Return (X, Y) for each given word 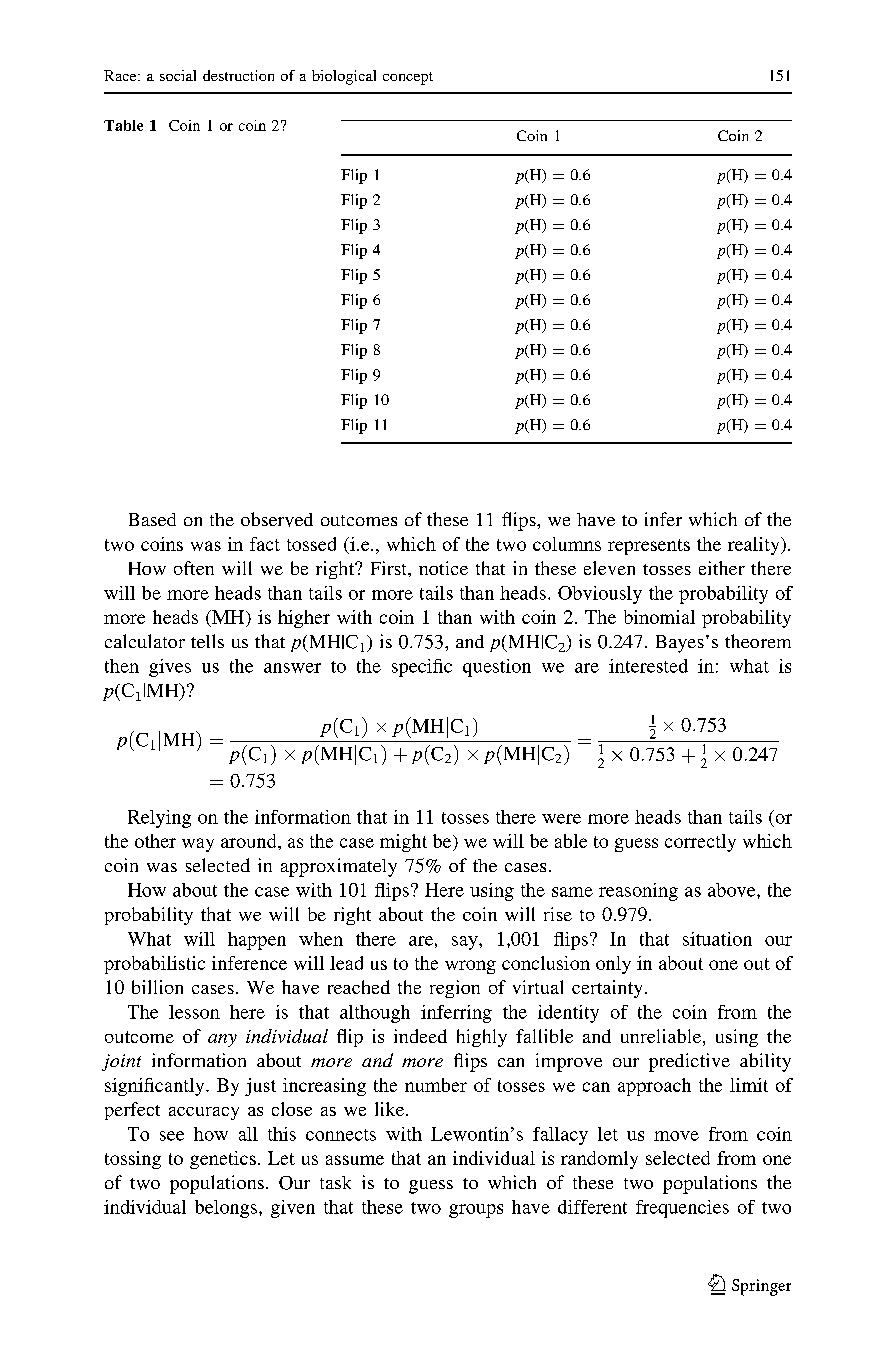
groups (476, 1211)
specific (422, 668)
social (178, 75)
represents (649, 547)
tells (207, 641)
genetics (223, 1160)
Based (152, 519)
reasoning (638, 892)
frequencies (682, 1209)
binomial (659, 617)
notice (443, 568)
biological (344, 77)
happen (257, 941)
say (466, 943)
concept (408, 78)
